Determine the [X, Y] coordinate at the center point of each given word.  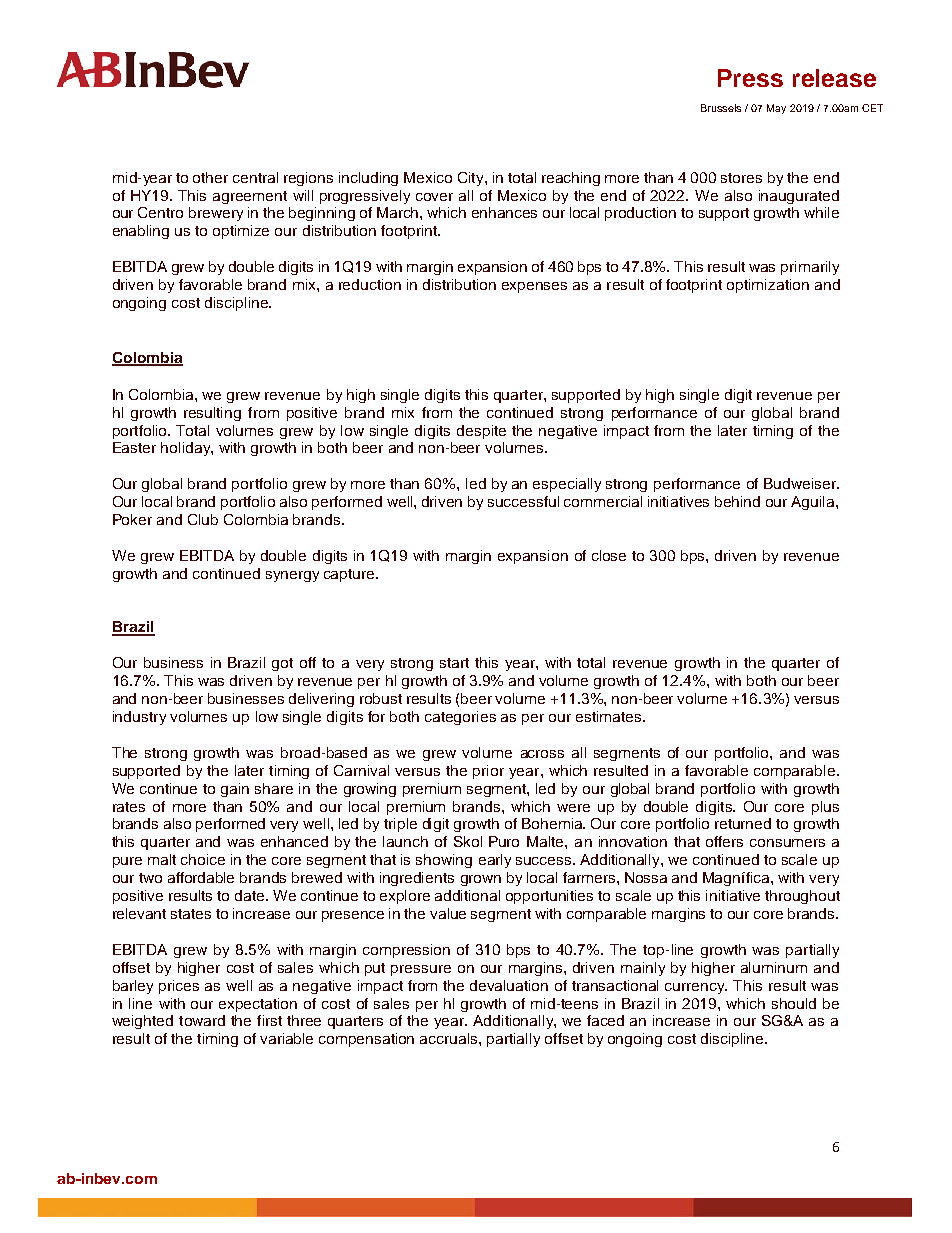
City [472, 179]
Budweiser [801, 483]
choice [203, 859]
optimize [241, 232]
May [776, 109]
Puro [504, 841]
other [210, 177]
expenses [534, 287]
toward [202, 1020]
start [454, 663]
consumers [787, 843]
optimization [768, 286]
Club [203, 519]
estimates [610, 716]
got [282, 664]
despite [481, 432]
